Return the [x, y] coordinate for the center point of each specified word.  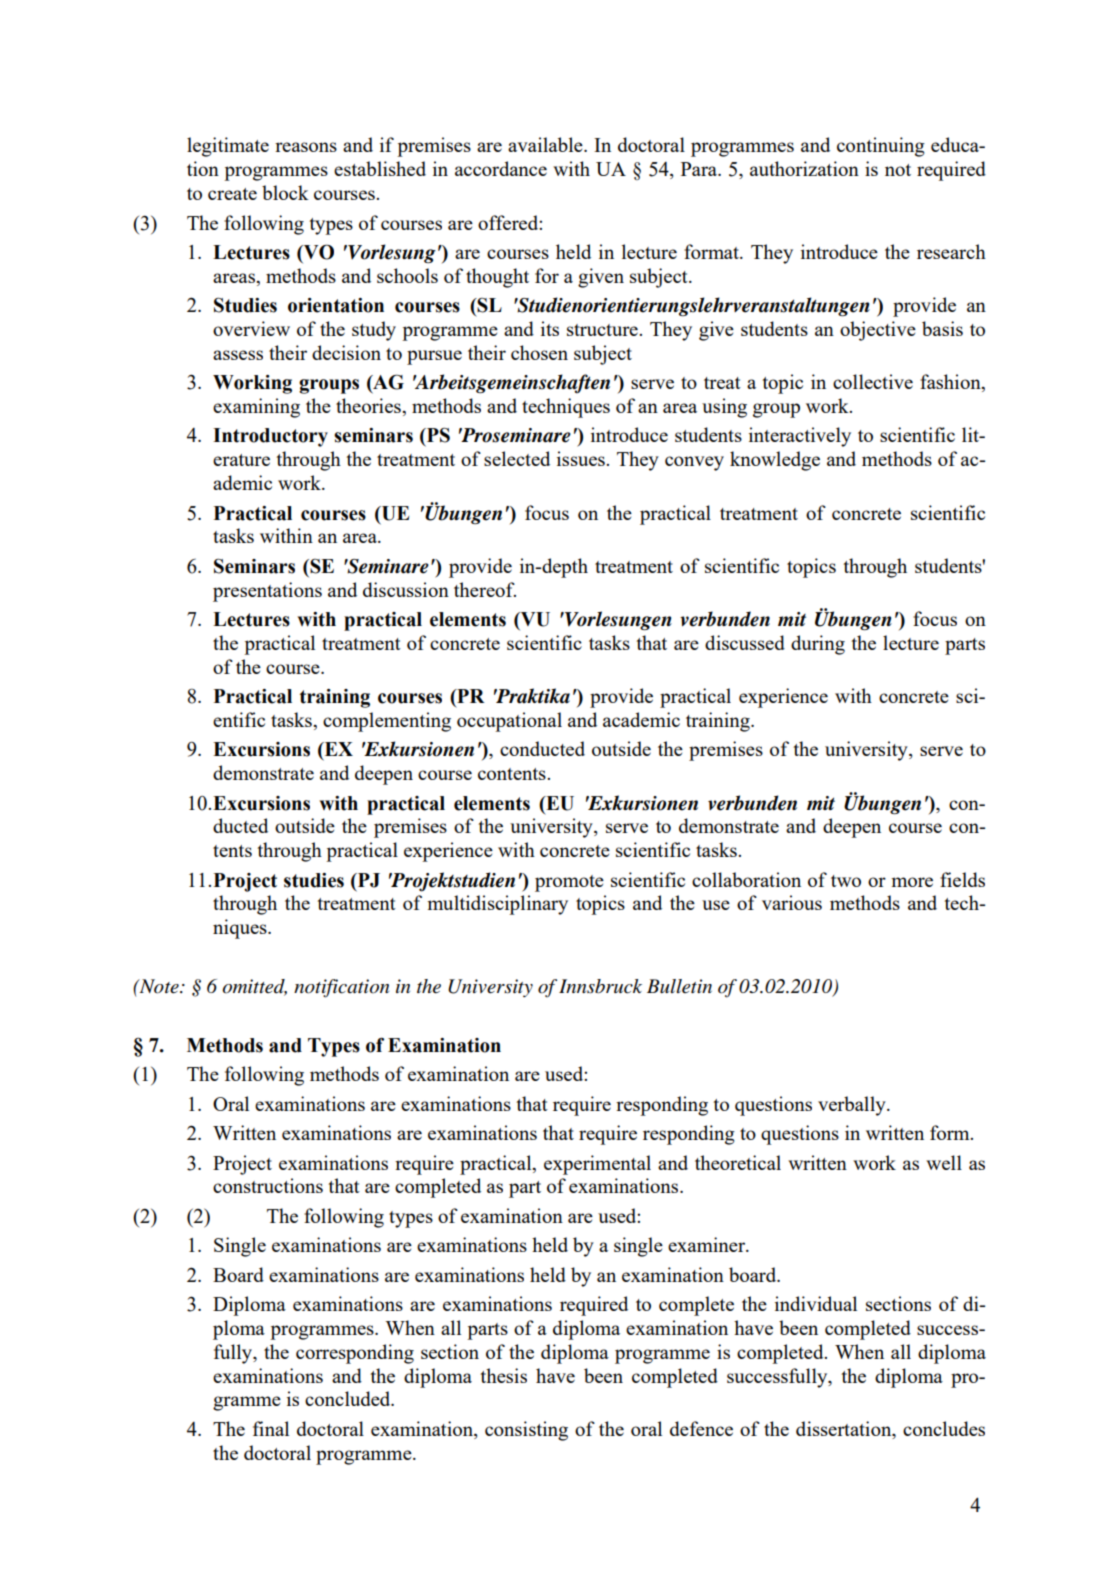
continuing [881, 147]
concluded [349, 1398]
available [546, 144]
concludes [944, 1428]
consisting [526, 1431]
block [285, 192]
